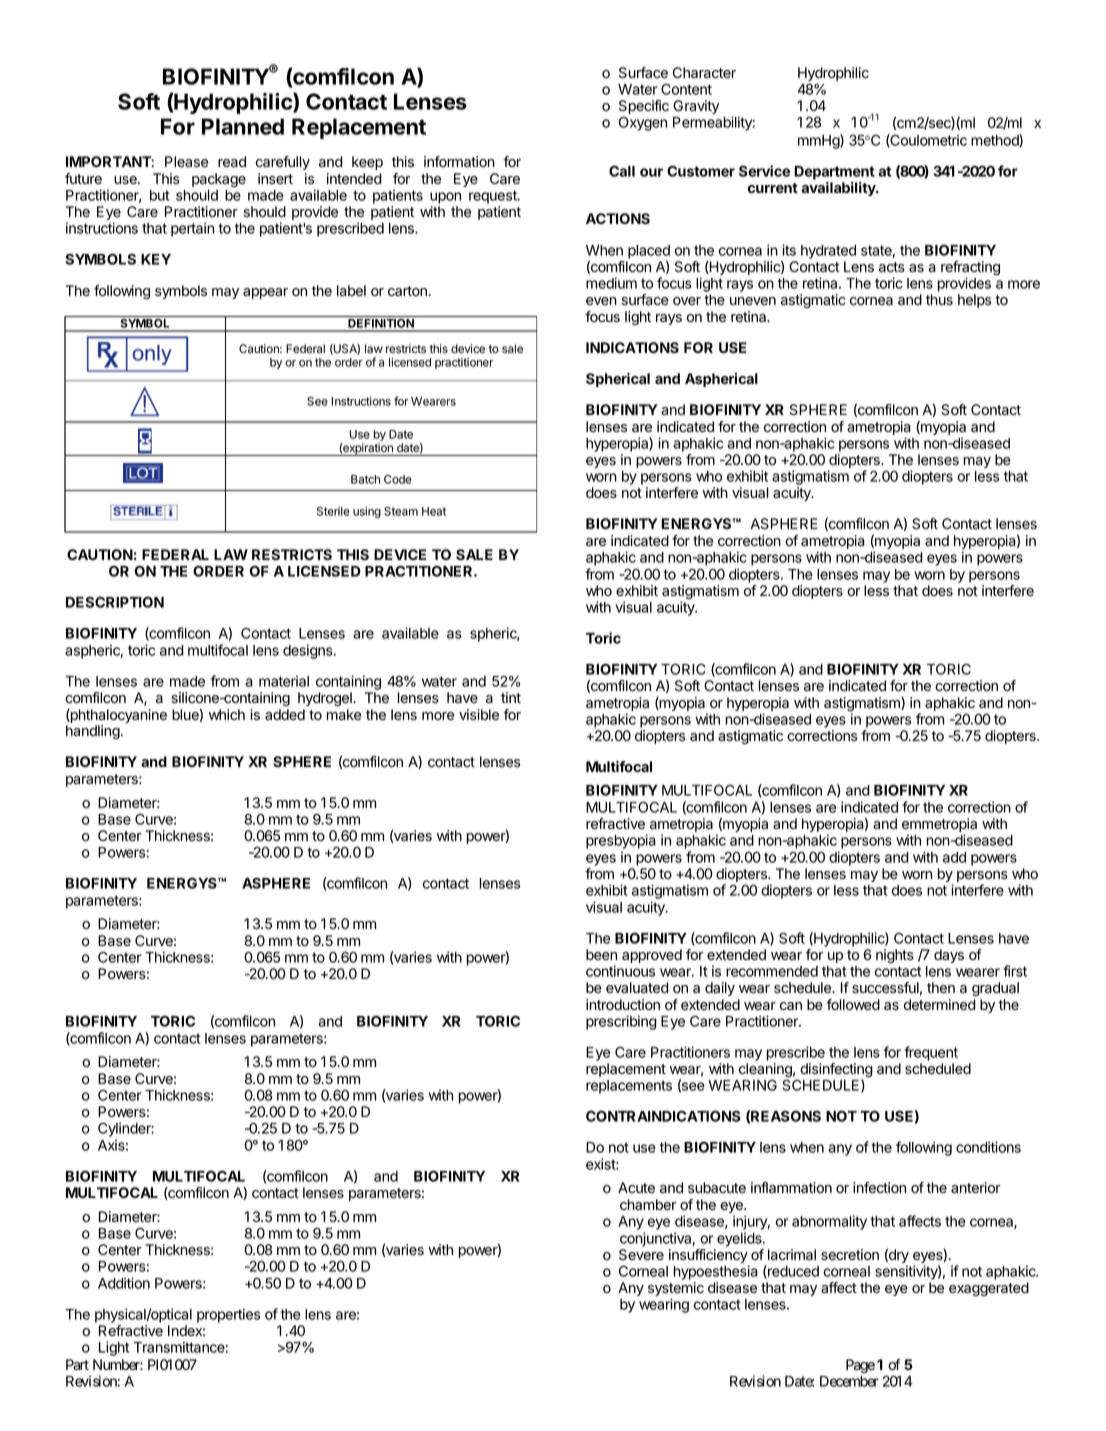 The height and width of the document is (1431, 1106). I want to click on Sterile, so click(333, 511).
